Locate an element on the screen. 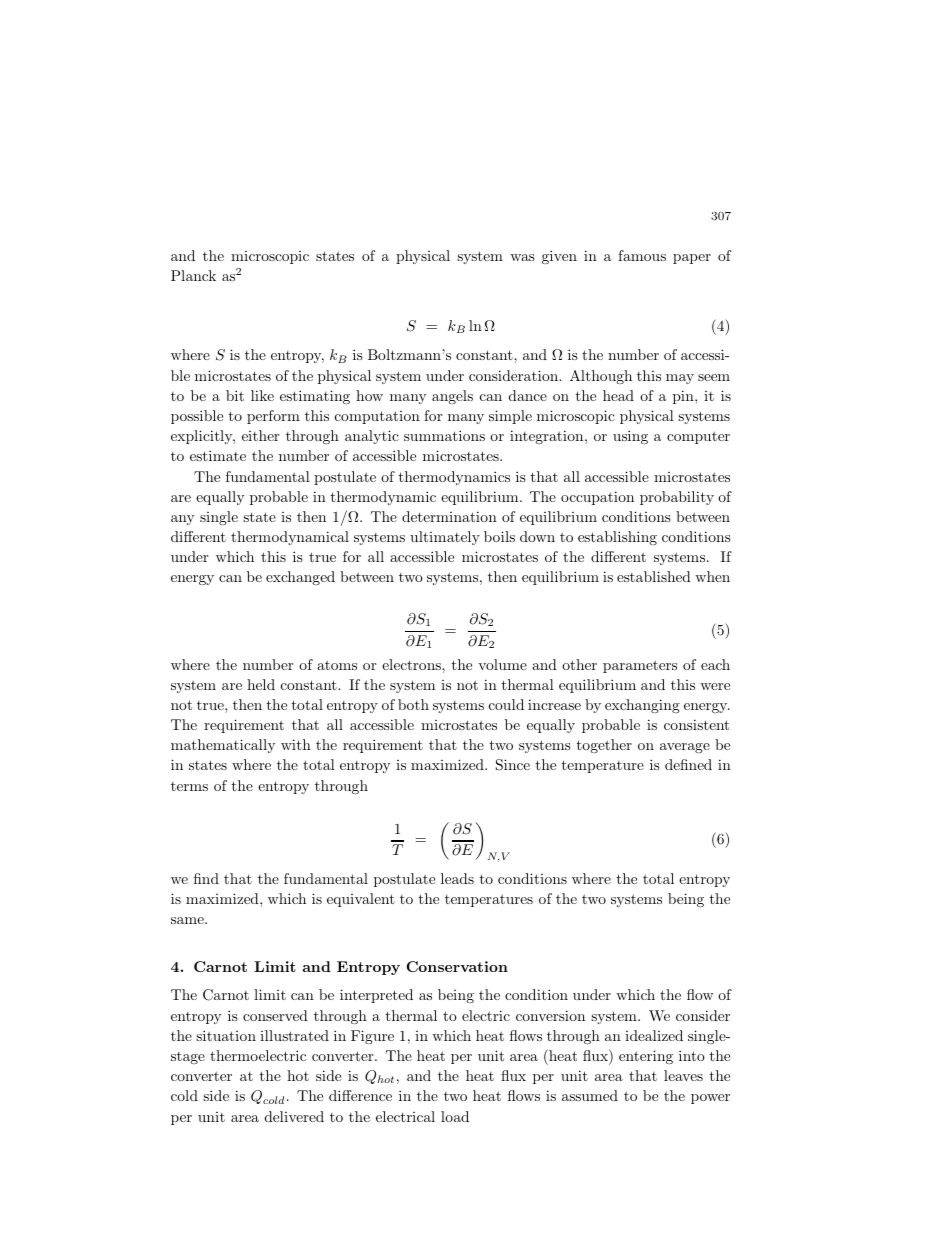 This screenshot has width=952, height=1233. idealized is located at coordinates (654, 1035).
